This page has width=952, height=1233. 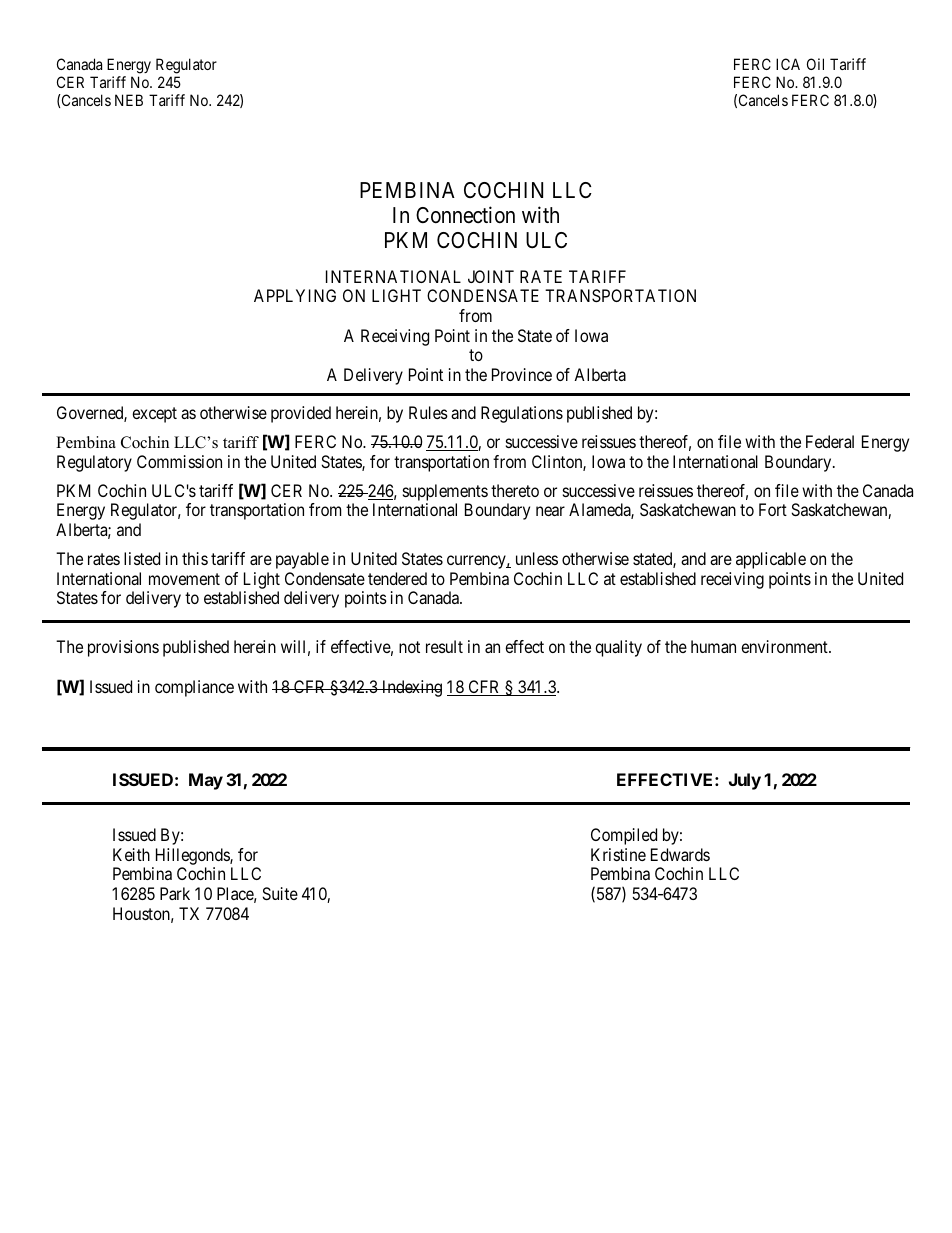 What do you see at coordinates (815, 64) in the page?
I see `Oil` at bounding box center [815, 64].
